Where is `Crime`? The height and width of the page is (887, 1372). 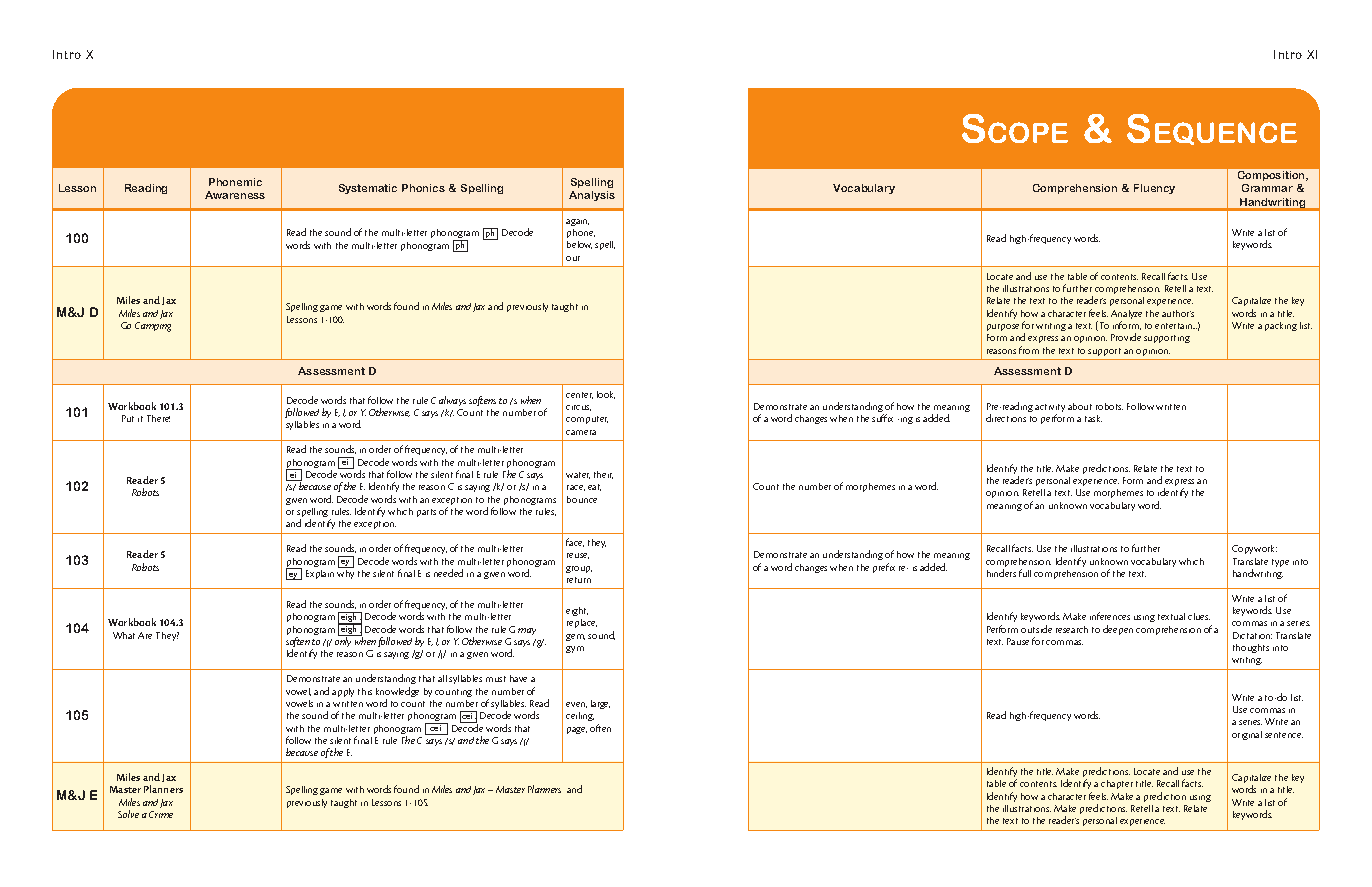 Crime is located at coordinates (161, 814).
